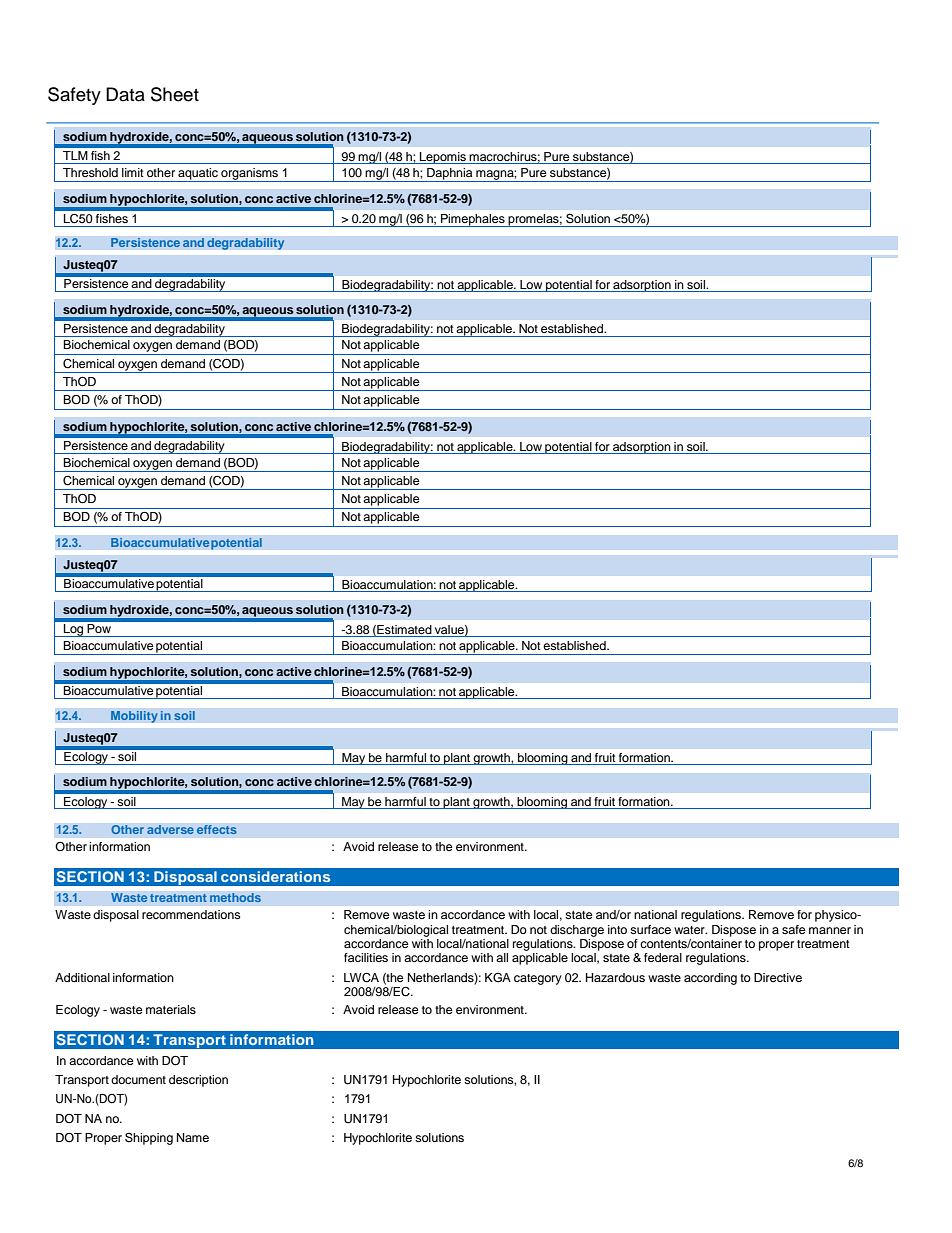  What do you see at coordinates (133, 172) in the document?
I see `limit` at bounding box center [133, 172].
